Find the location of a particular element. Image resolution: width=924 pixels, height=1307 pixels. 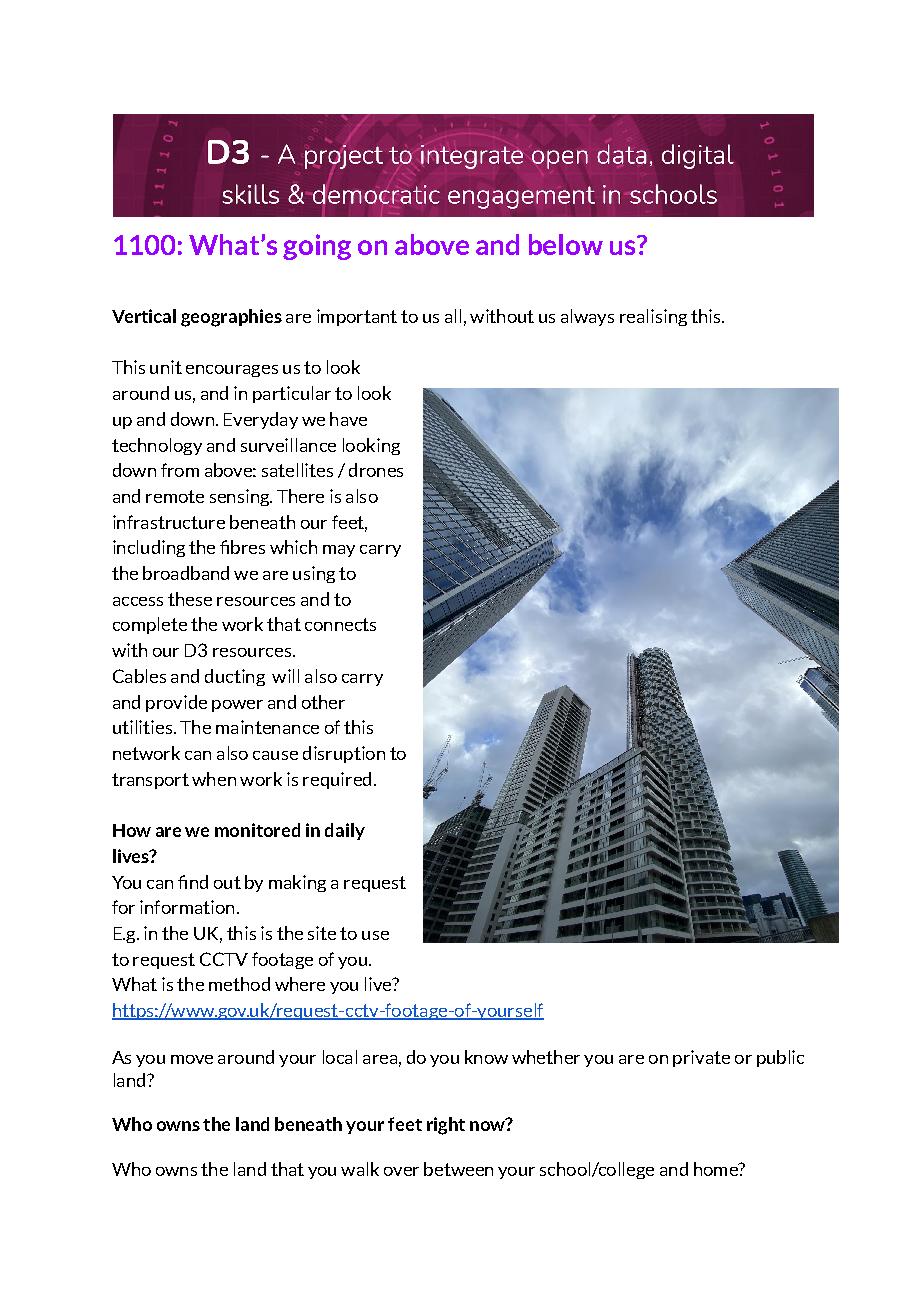

may is located at coordinates (339, 551).
